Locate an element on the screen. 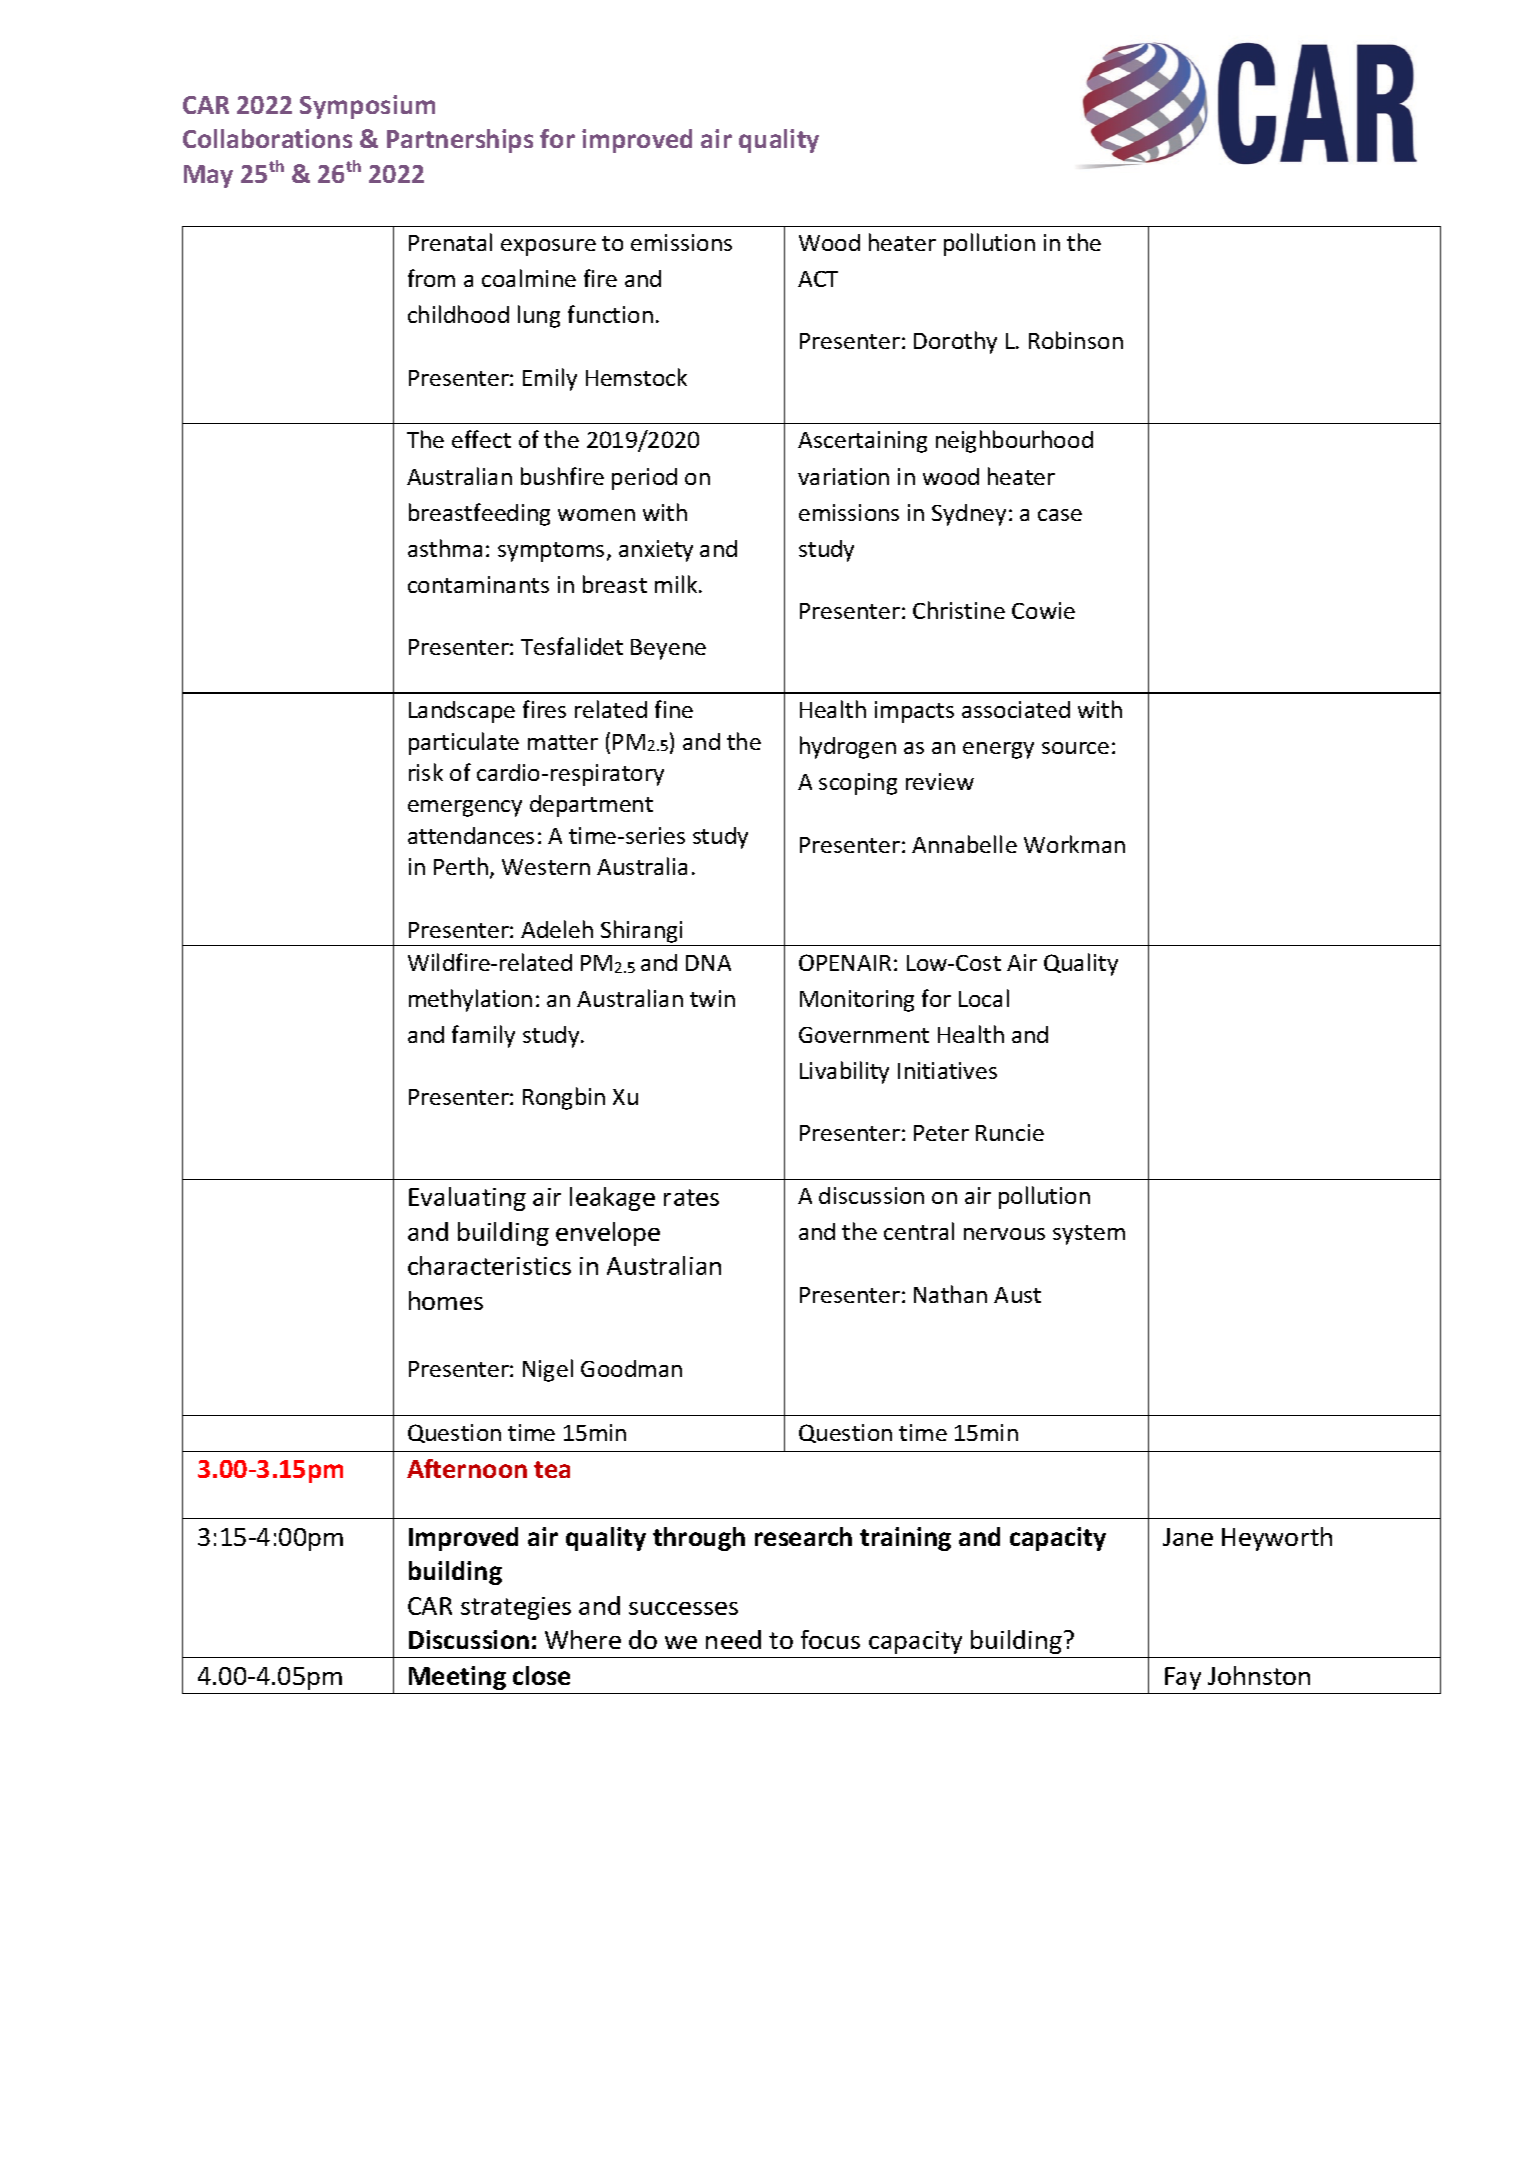  Perth is located at coordinates (461, 866).
